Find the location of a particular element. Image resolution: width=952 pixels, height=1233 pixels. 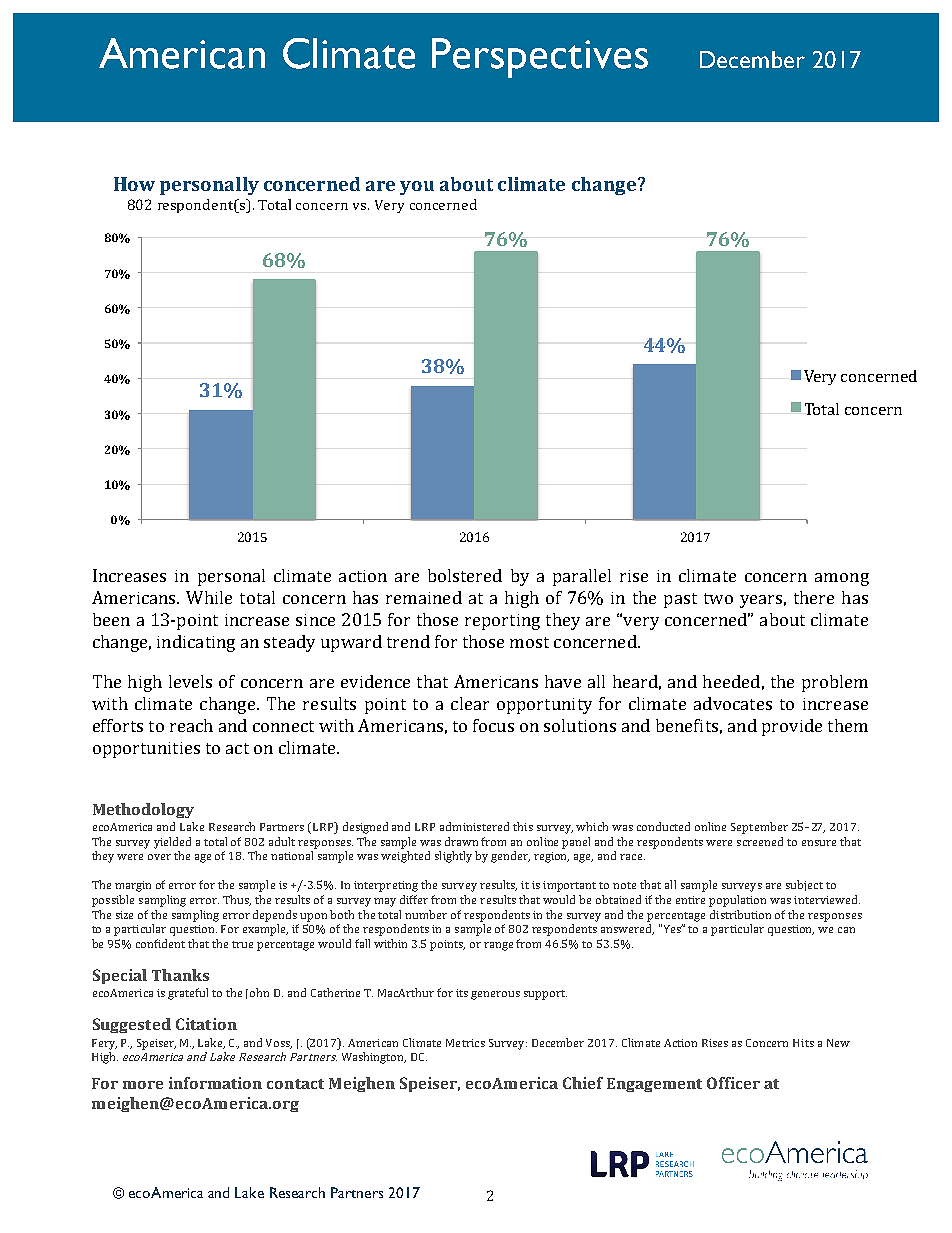

Perspectives is located at coordinates (540, 58).
